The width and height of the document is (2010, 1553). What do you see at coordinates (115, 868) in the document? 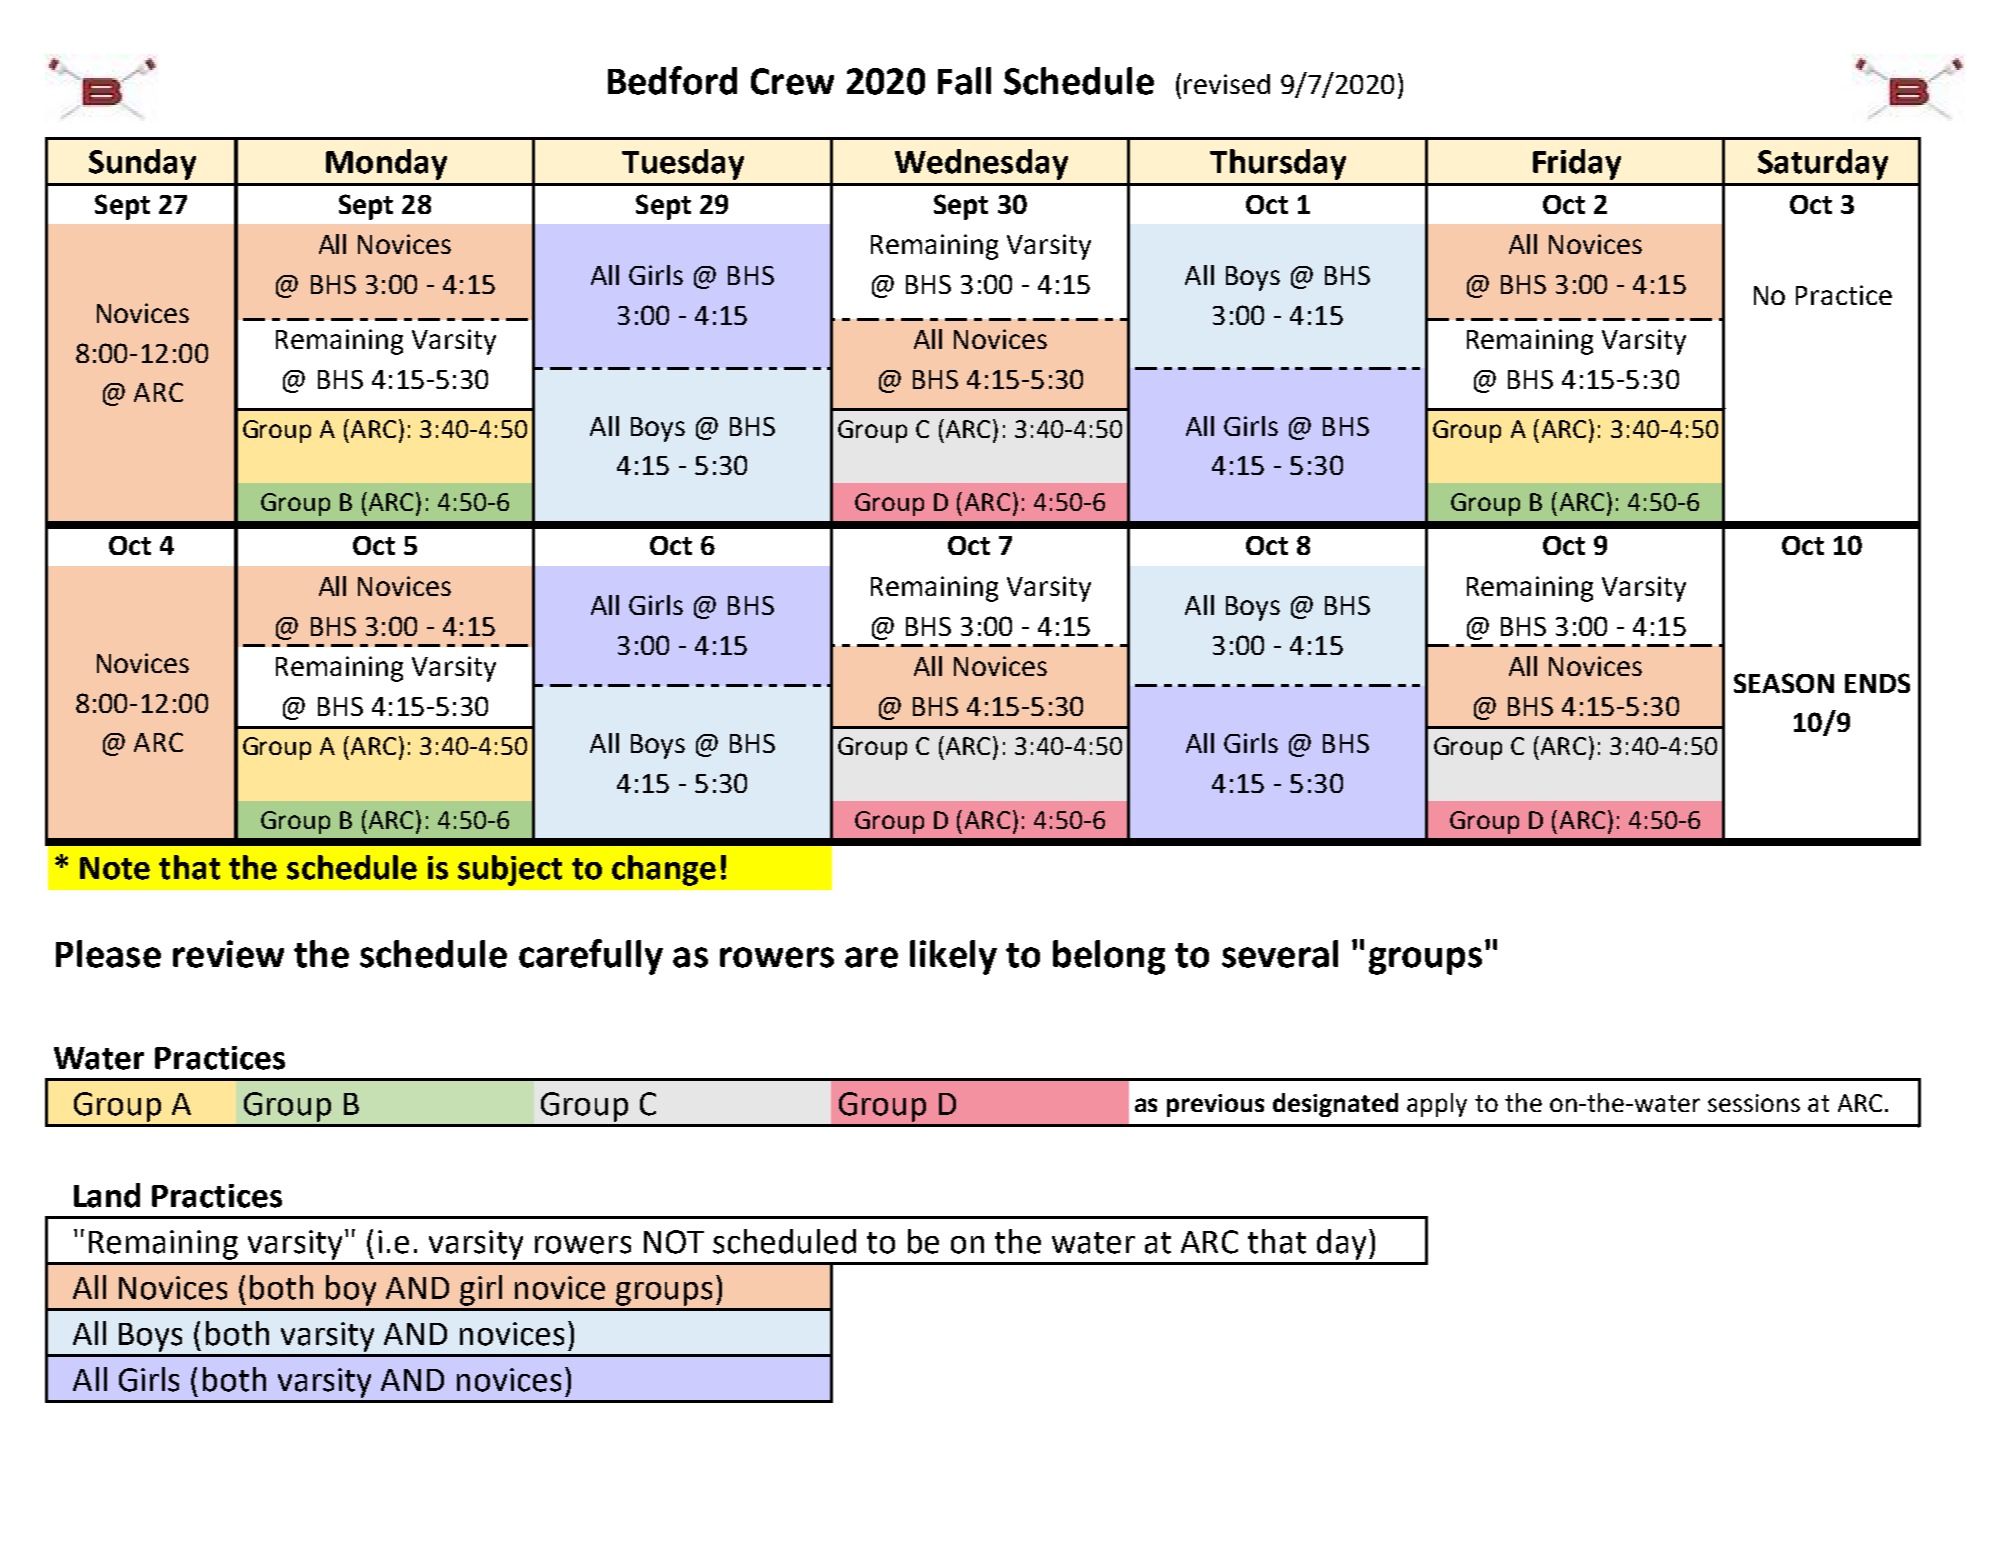
I see `Note` at bounding box center [115, 868].
